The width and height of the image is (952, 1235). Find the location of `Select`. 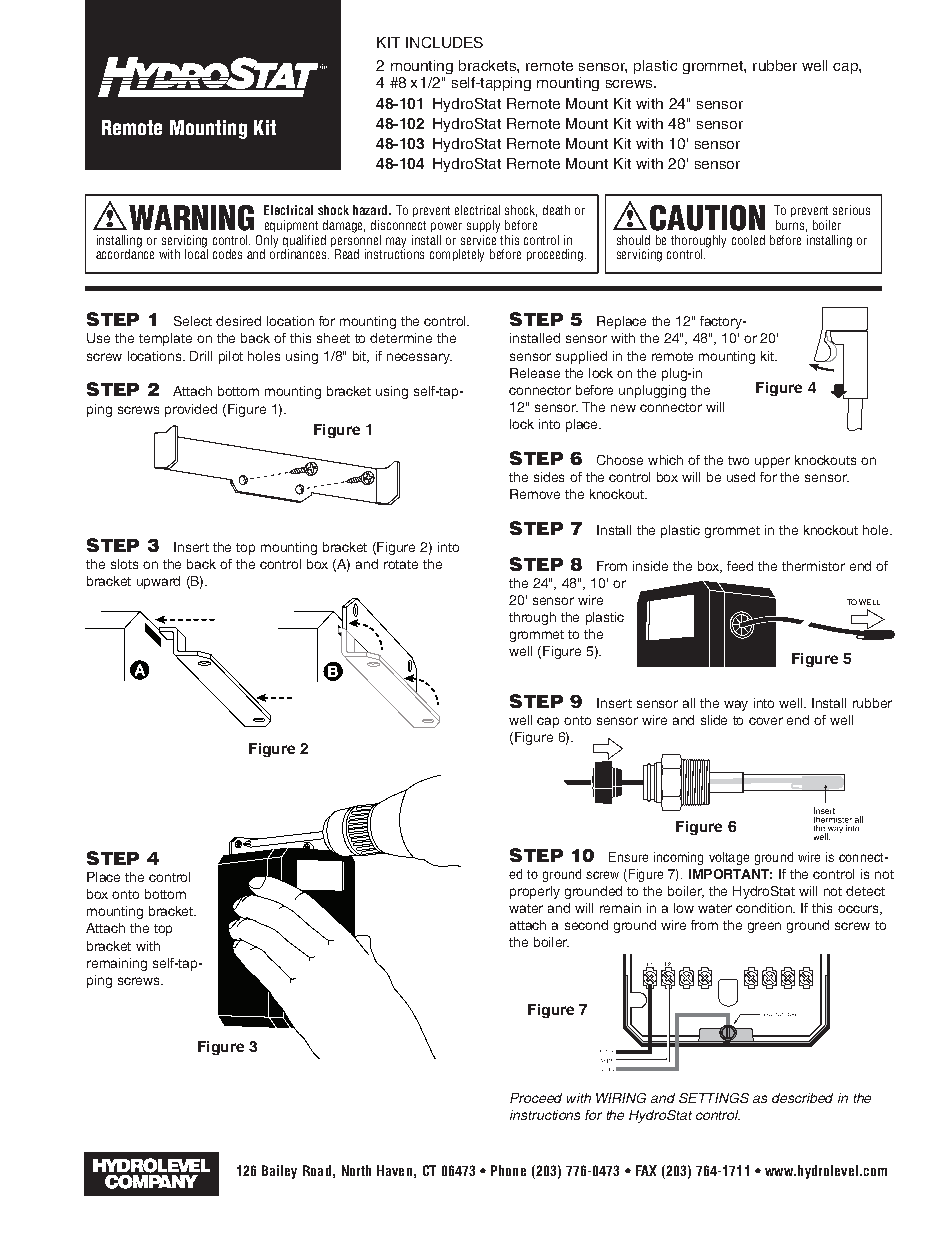

Select is located at coordinates (193, 321).
